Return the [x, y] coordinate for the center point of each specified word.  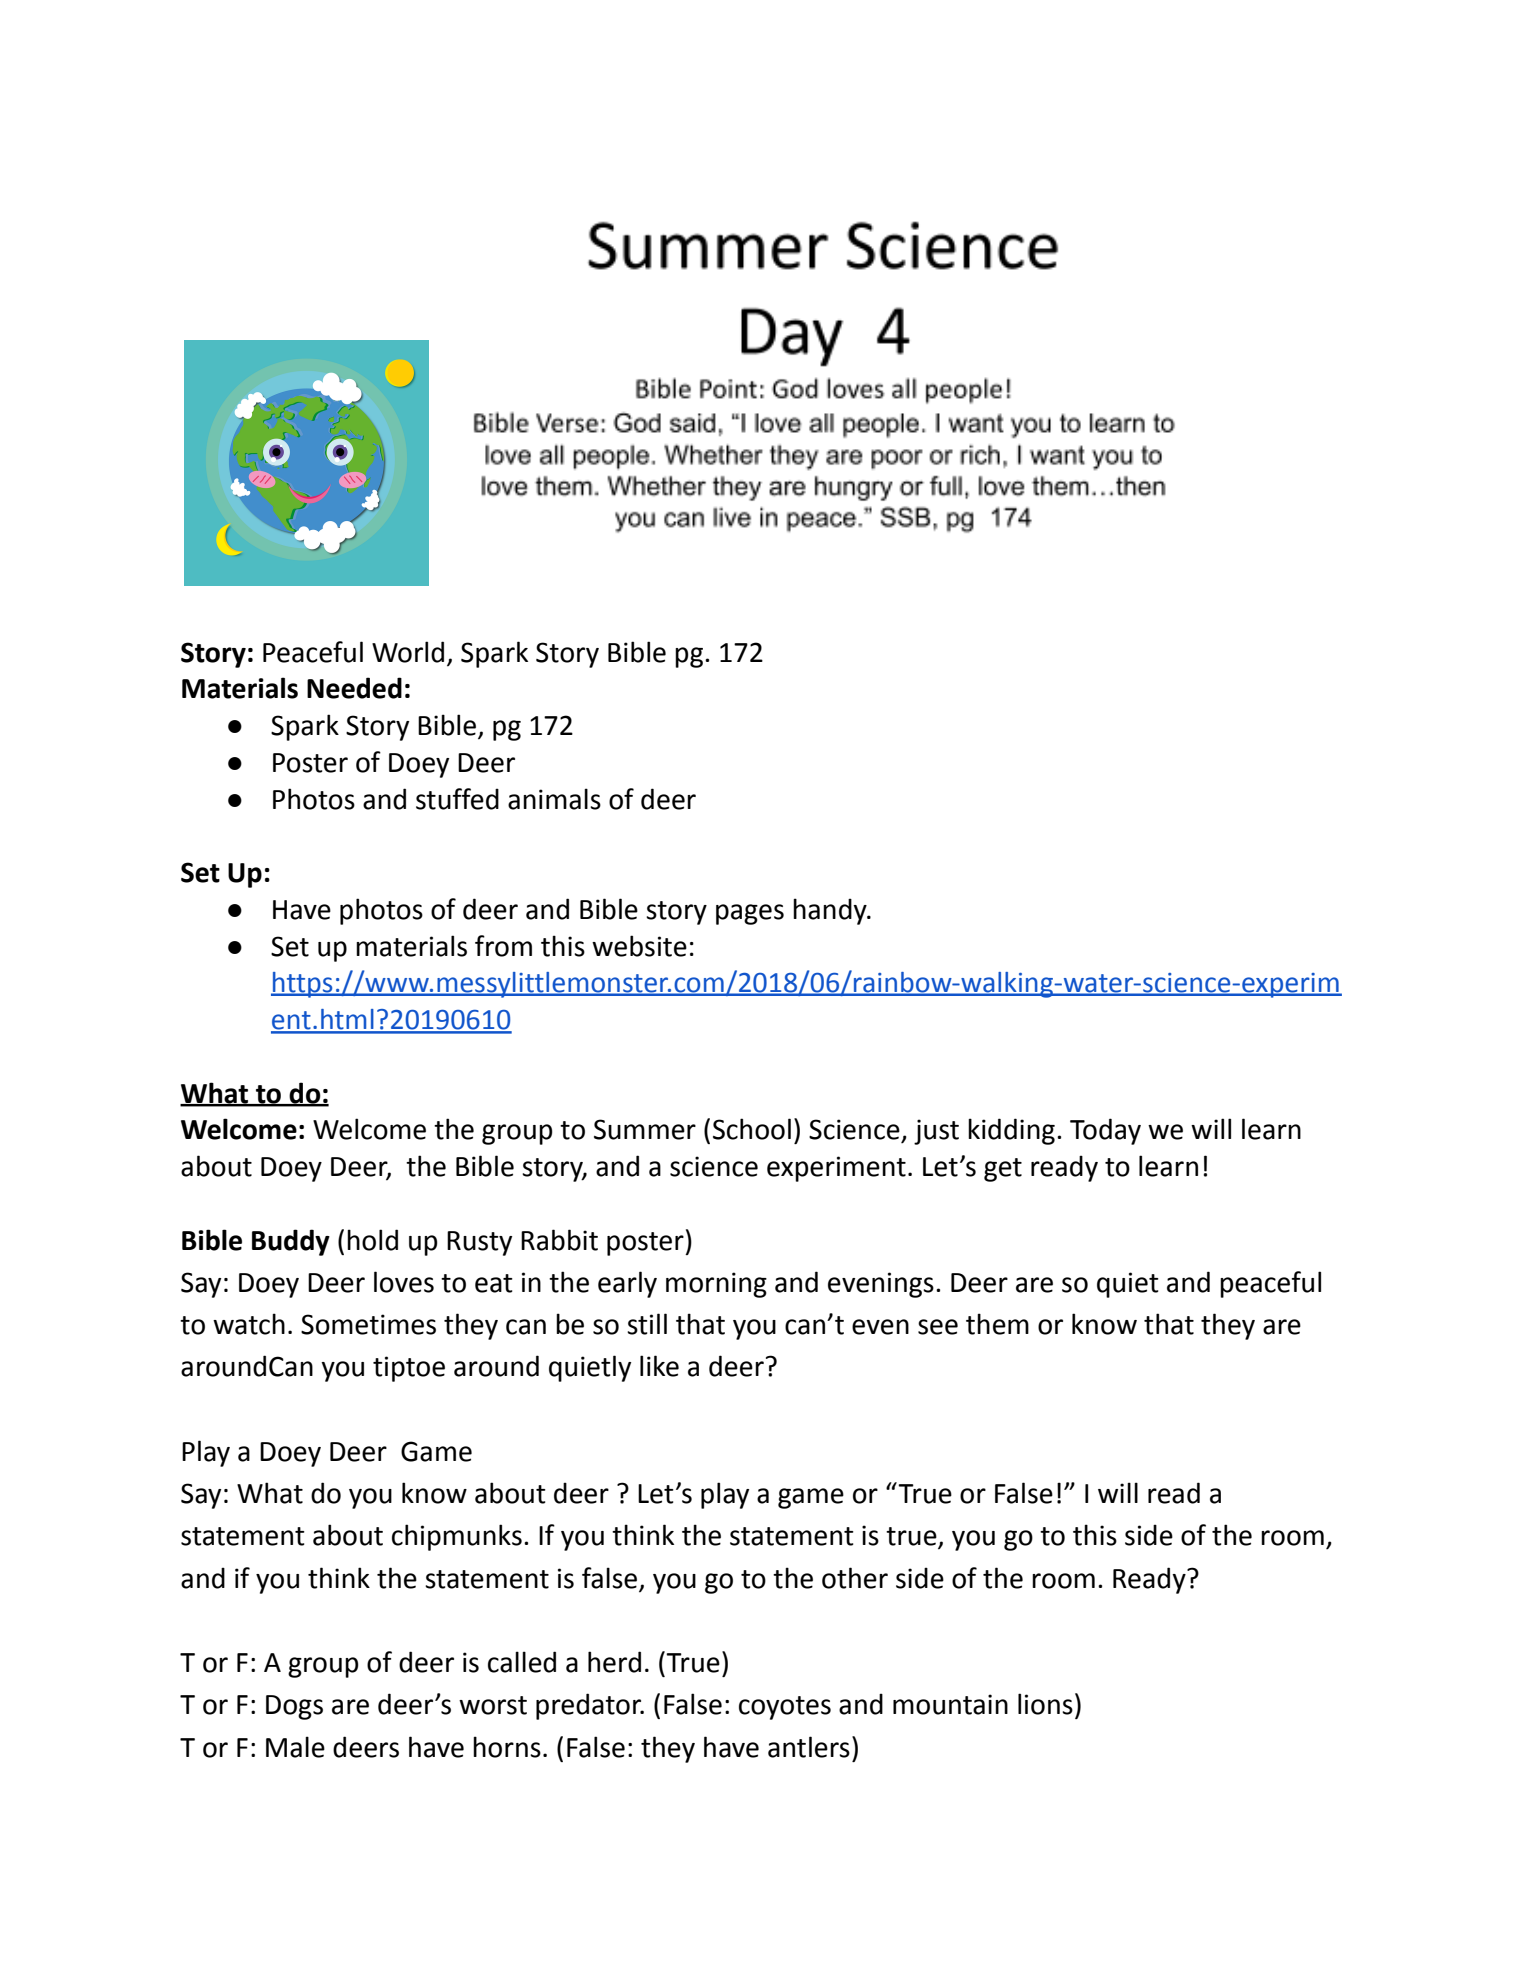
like [659, 1366]
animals [554, 799]
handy [831, 911]
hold [372, 1240]
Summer [645, 1129]
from [503, 946]
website [639, 946]
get [1003, 1170]
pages [750, 914]
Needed [354, 688]
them [997, 1324]
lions [1045, 1704]
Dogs [294, 1707]
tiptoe [409, 1369]
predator [590, 1706]
